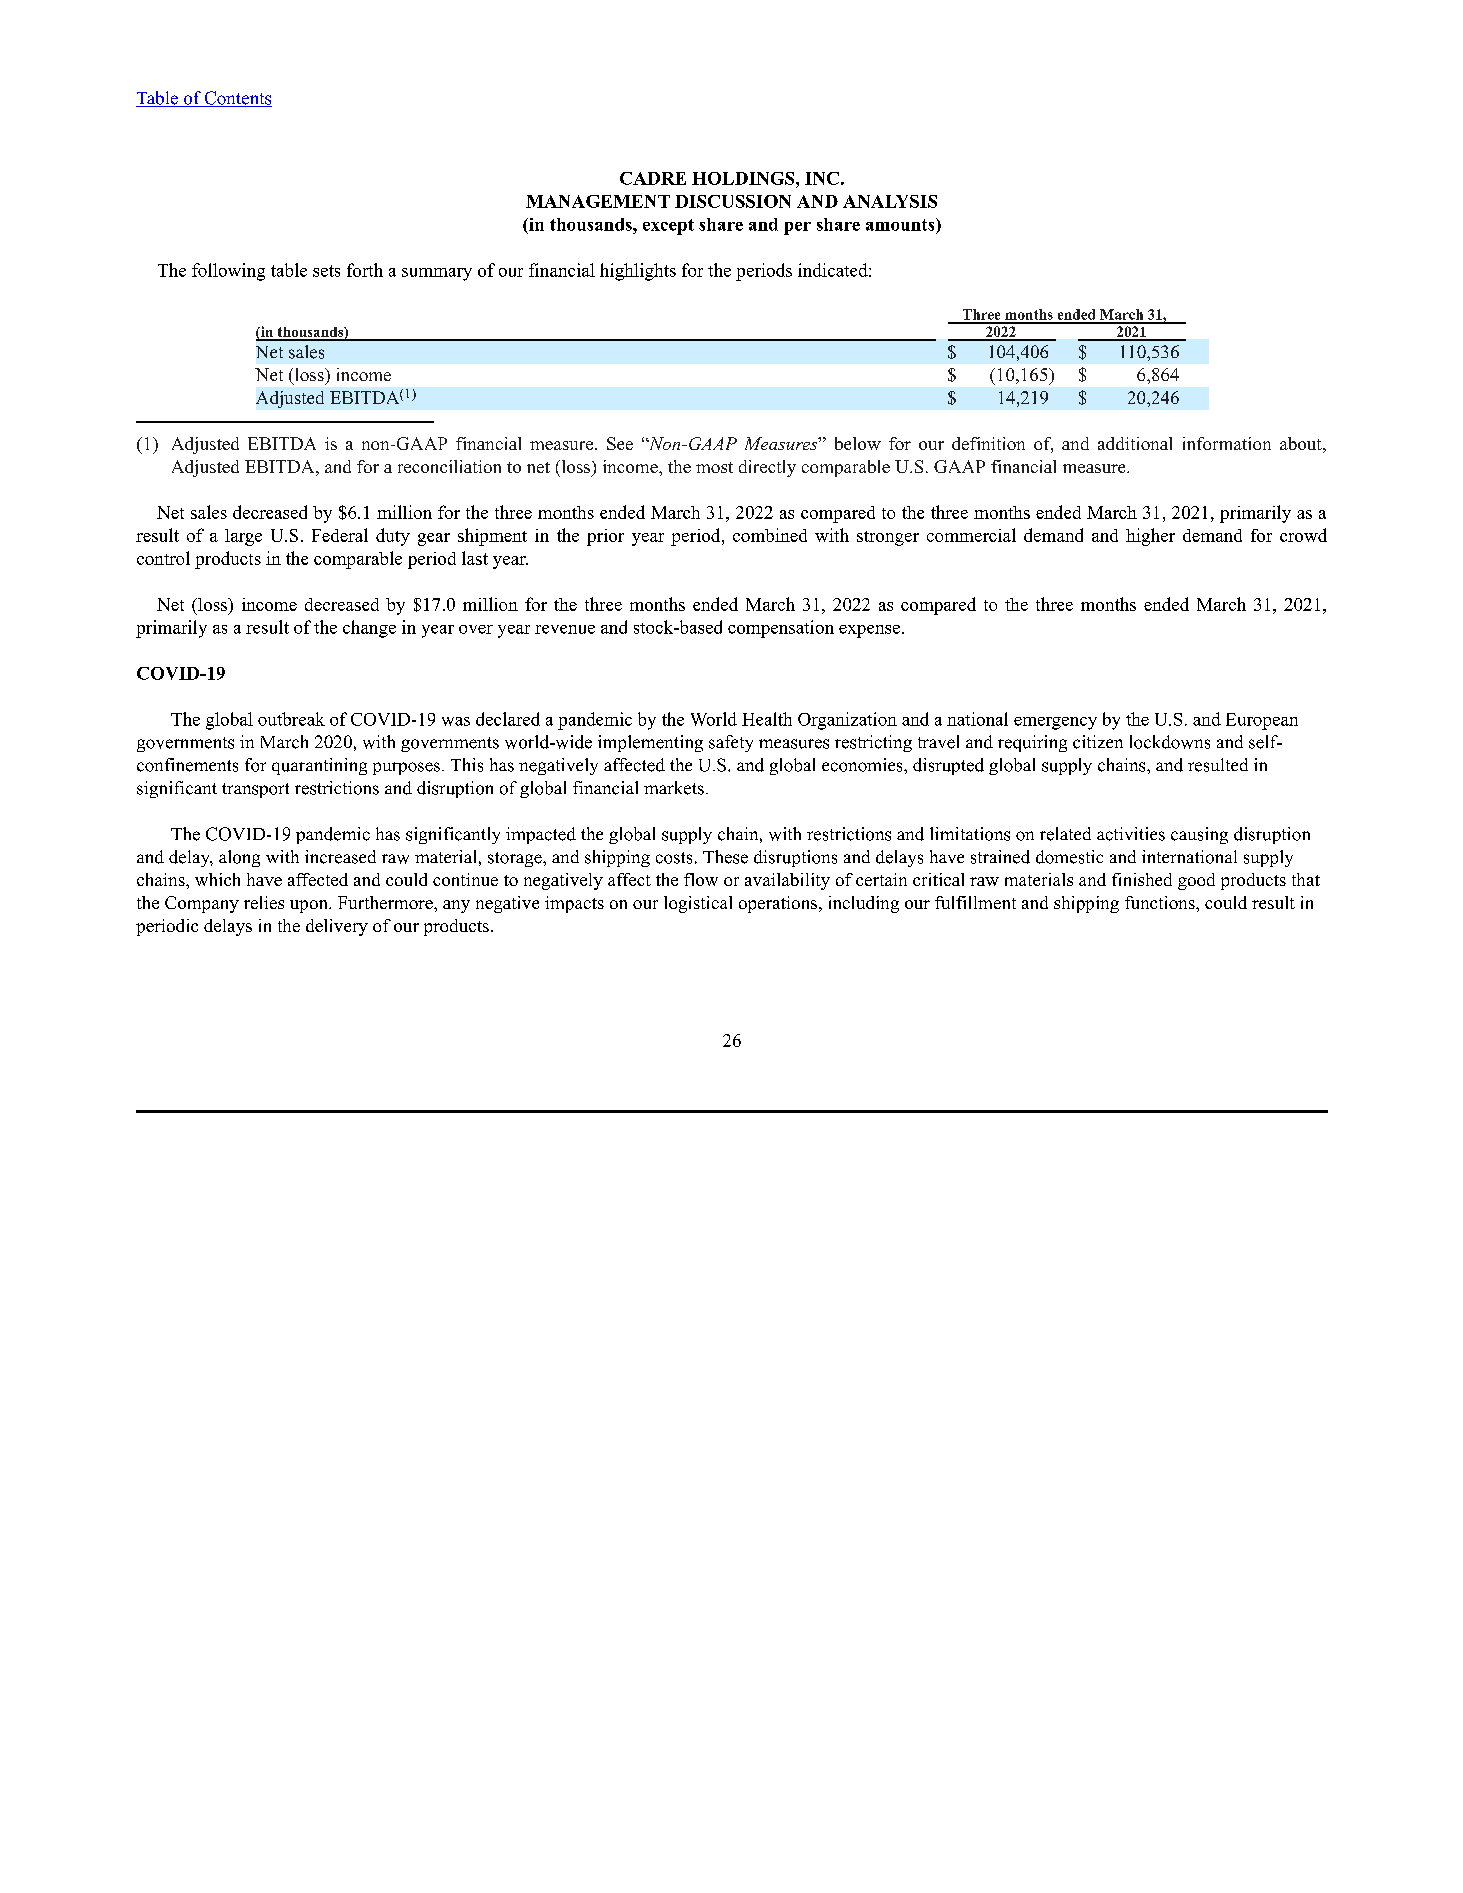 The width and height of the document is (1463, 1893). I want to click on Federal, so click(340, 535).
